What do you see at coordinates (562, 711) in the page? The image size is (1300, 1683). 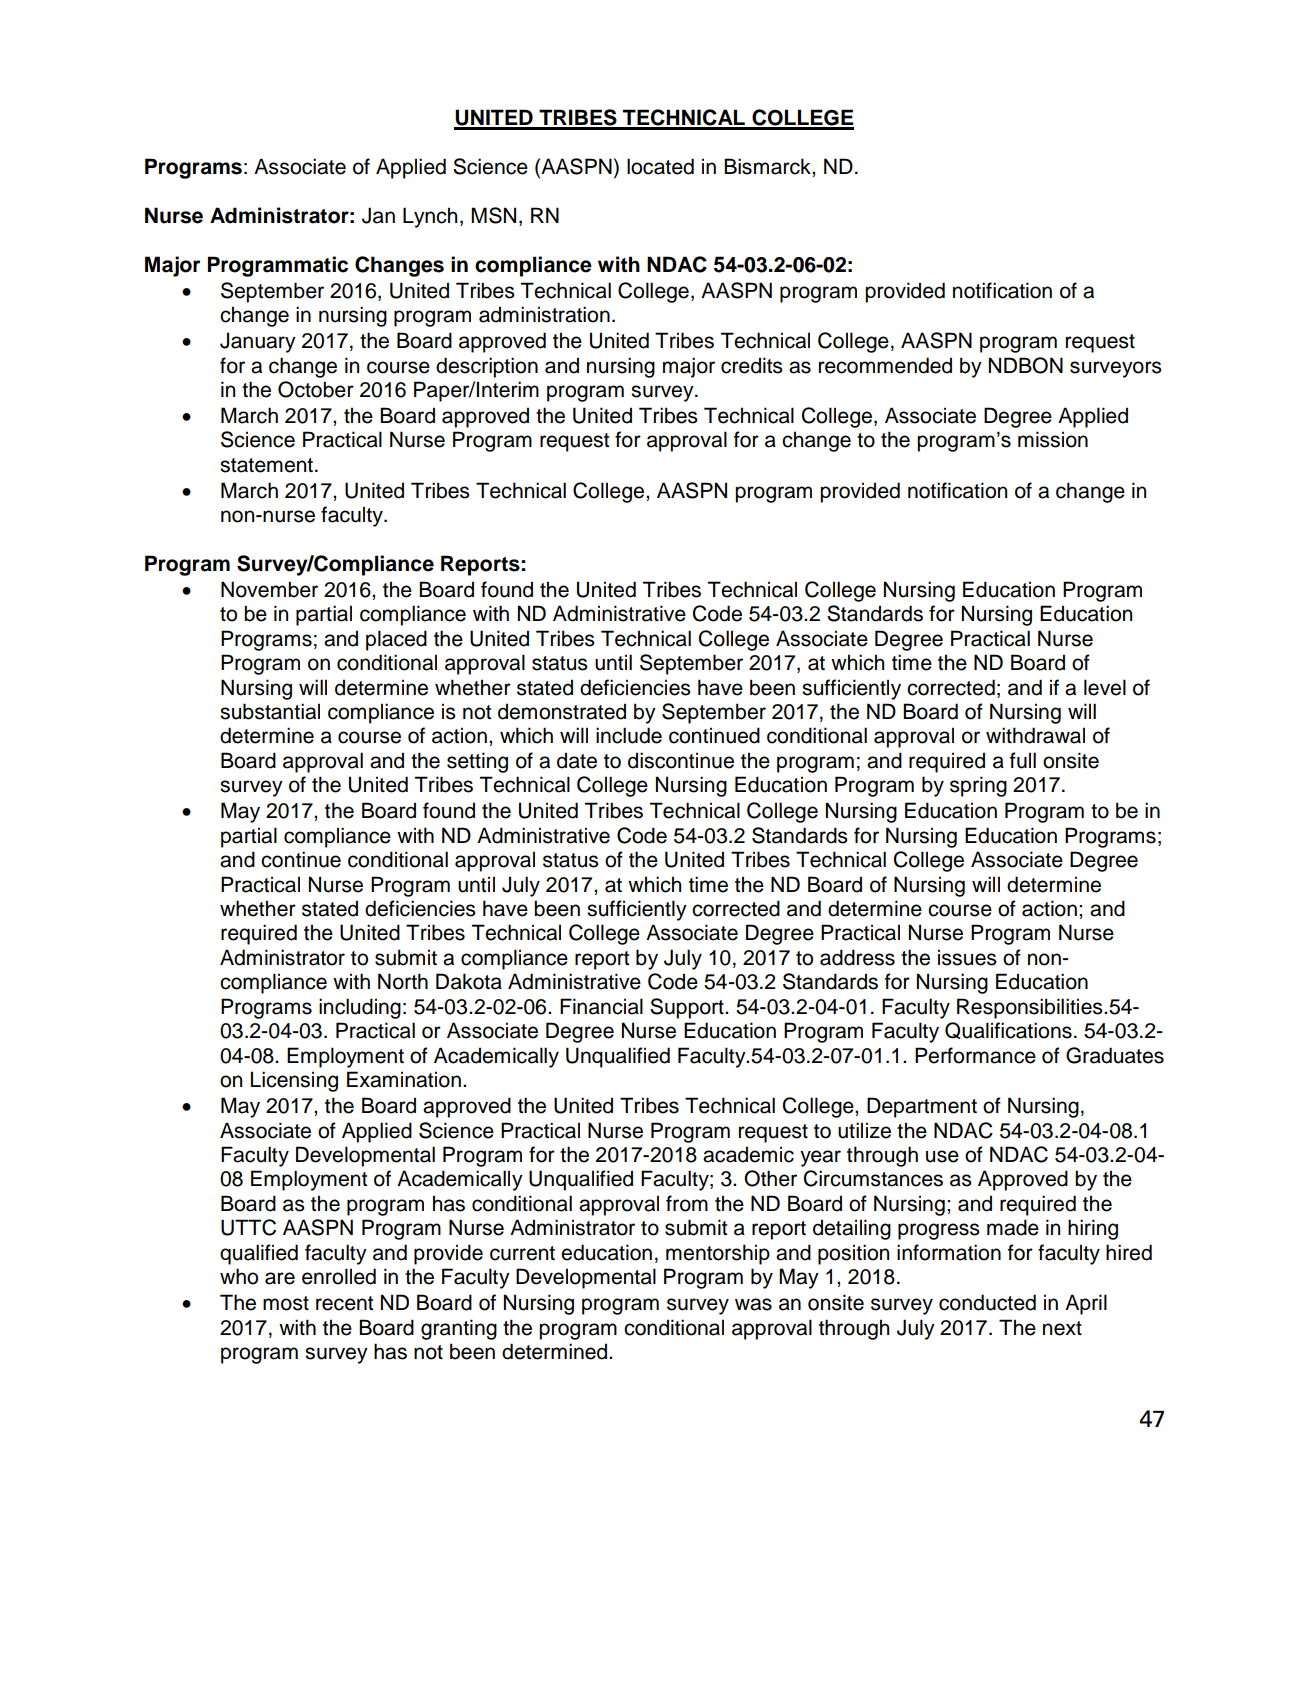 I see `demonstrated` at bounding box center [562, 711].
